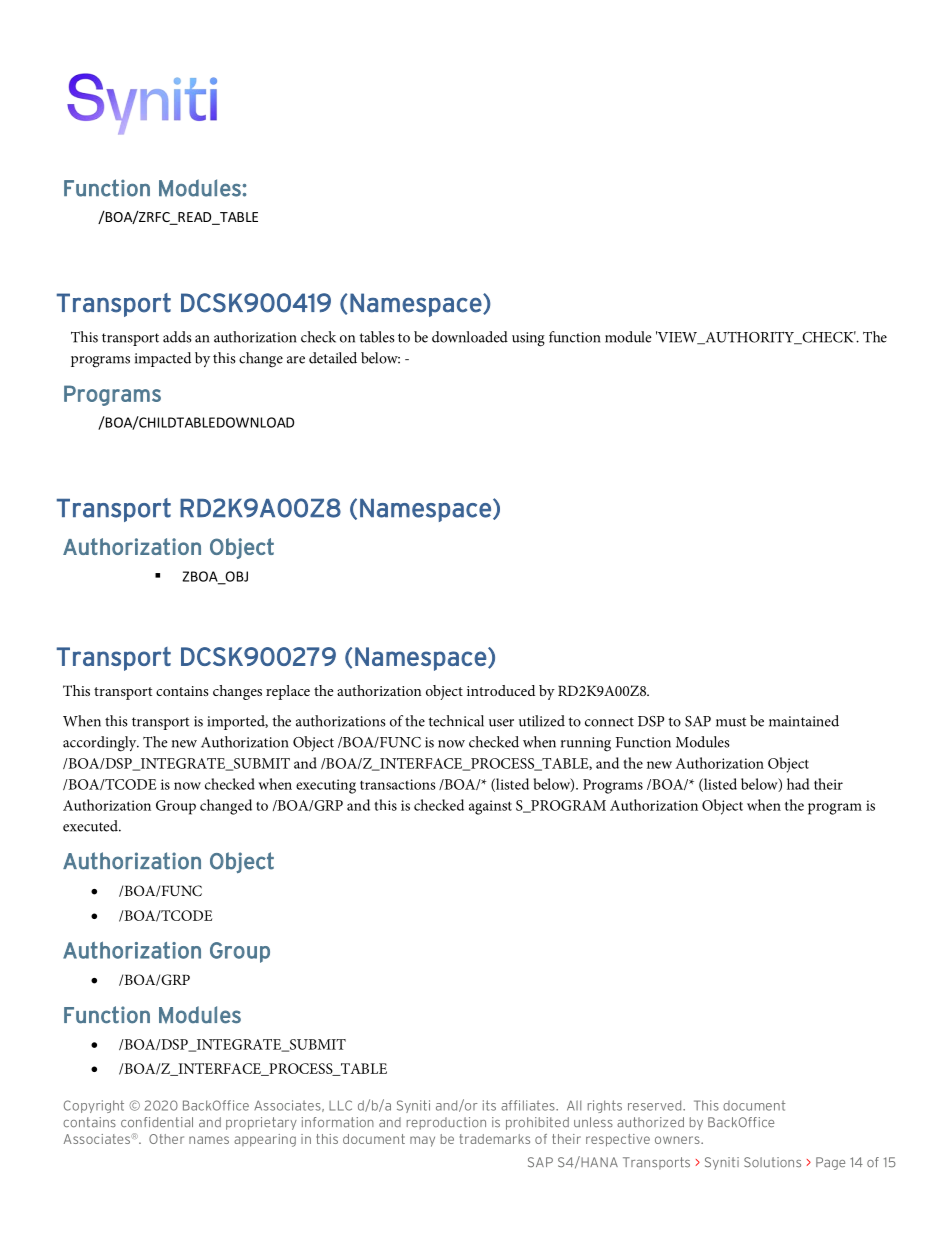  I want to click on using, so click(528, 339).
